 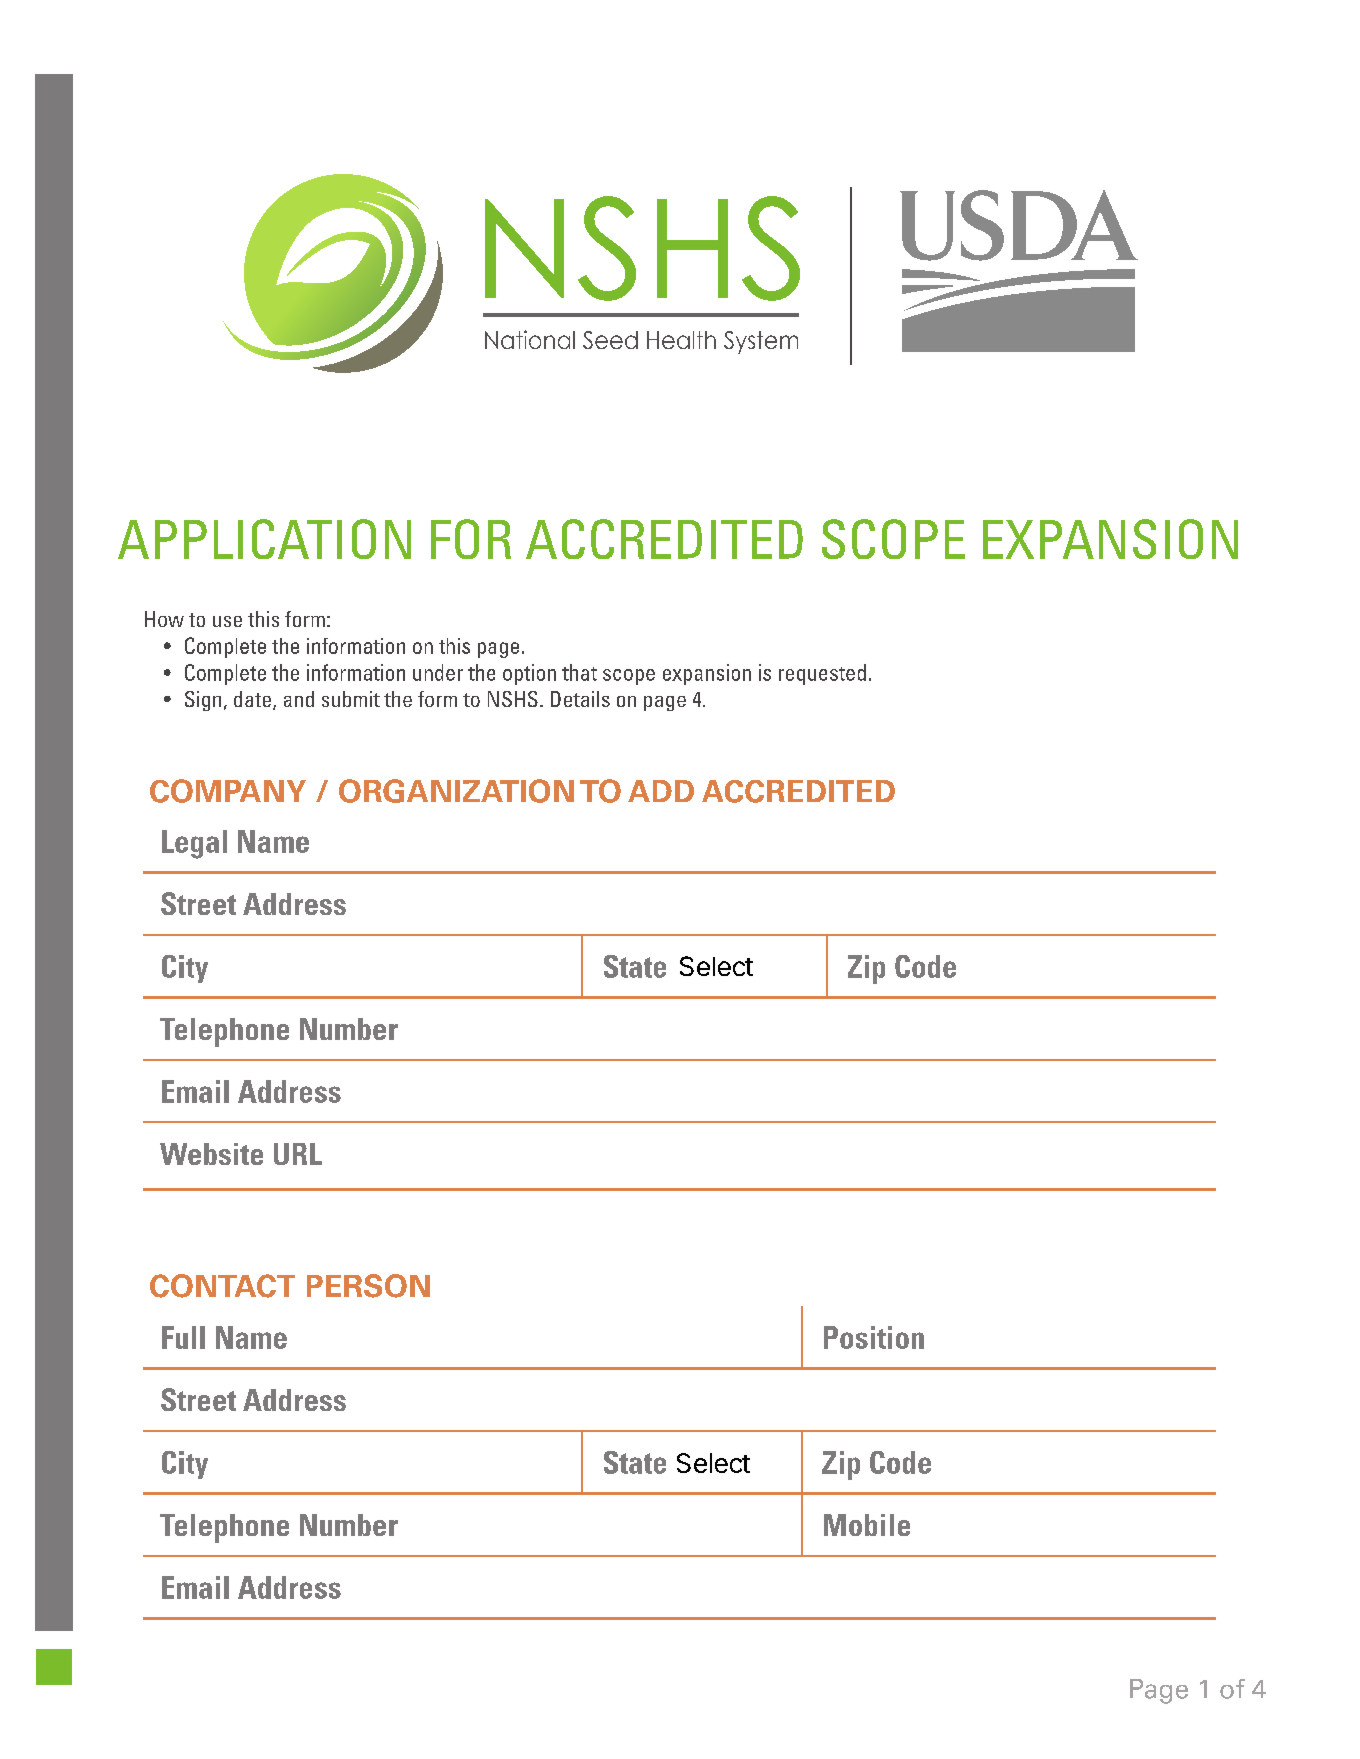 What do you see at coordinates (530, 339) in the screenshot?
I see `National` at bounding box center [530, 339].
